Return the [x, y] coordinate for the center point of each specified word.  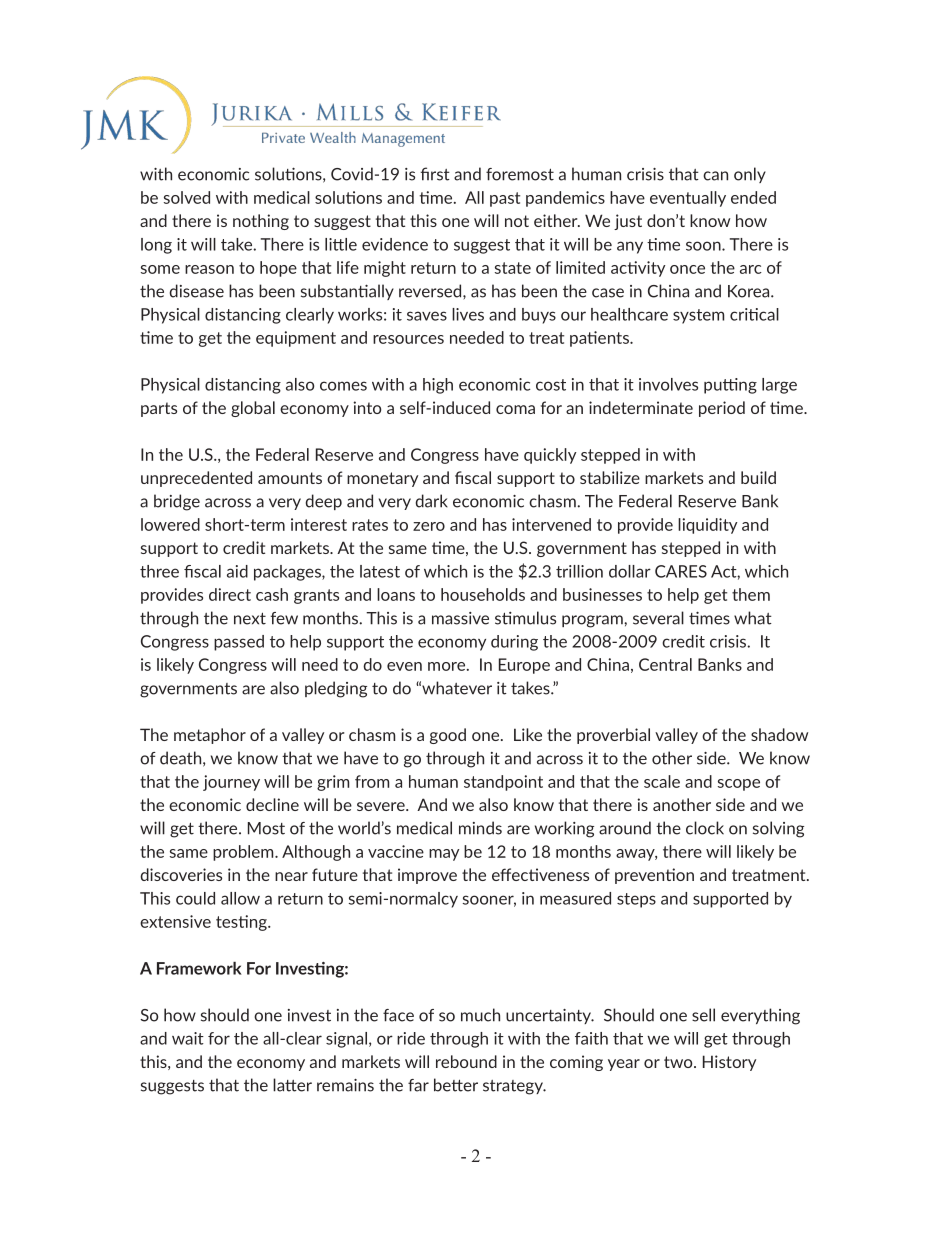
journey [231, 783]
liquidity [708, 526]
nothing [261, 222]
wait [188, 1038]
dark [432, 501]
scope [739, 785]
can [715, 176]
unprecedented [196, 479]
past [505, 199]
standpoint [503, 783]
